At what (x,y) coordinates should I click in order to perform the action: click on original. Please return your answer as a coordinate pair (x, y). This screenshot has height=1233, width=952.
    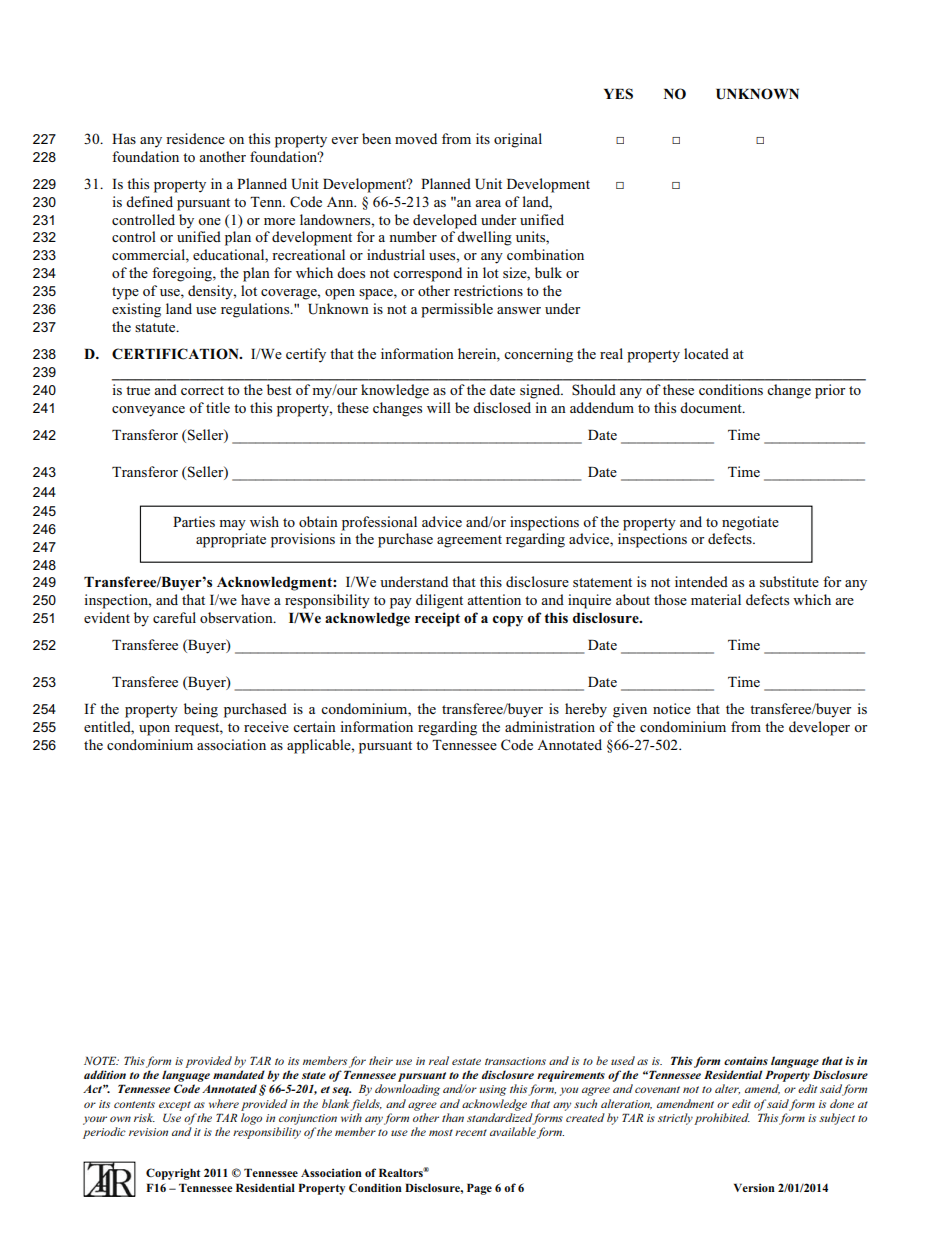
    Looking at the image, I should click on (518, 140).
